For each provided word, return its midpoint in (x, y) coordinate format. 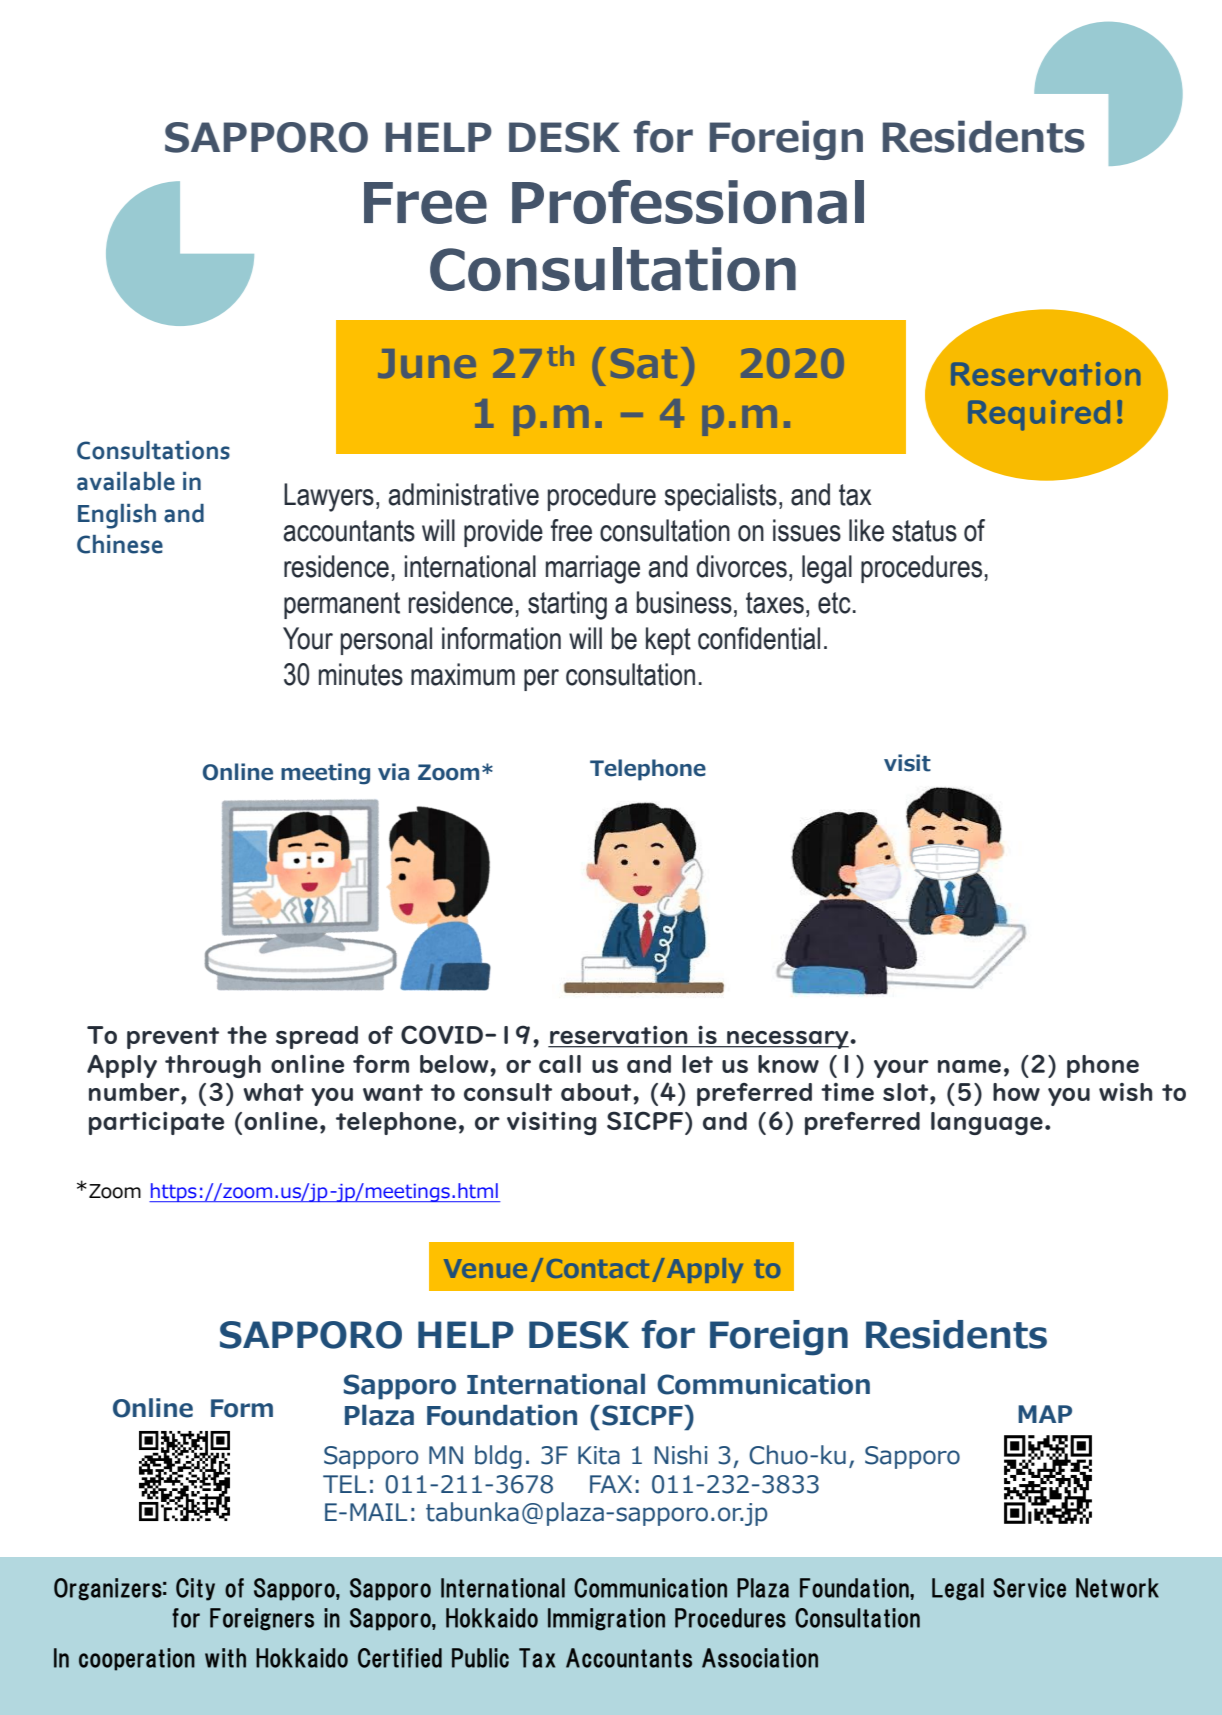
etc (834, 603)
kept (668, 641)
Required (1039, 415)
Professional (688, 202)
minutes (361, 674)
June (427, 363)
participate (156, 1123)
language (987, 1123)
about (597, 1092)
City (195, 1589)
